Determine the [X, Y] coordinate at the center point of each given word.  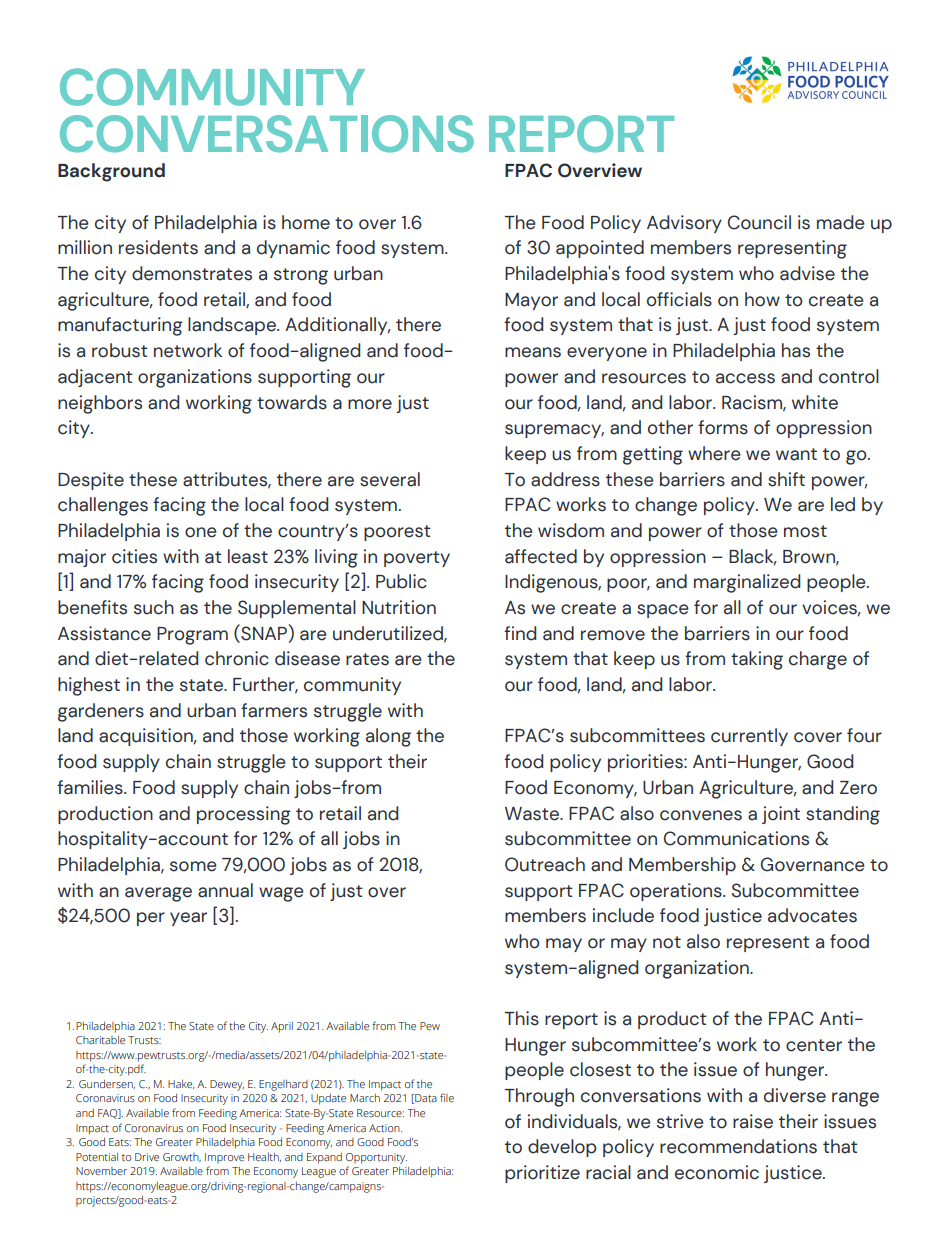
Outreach [545, 864]
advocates [812, 915]
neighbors [100, 404]
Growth [182, 1157]
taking [757, 660]
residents [158, 247]
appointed [600, 249]
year [188, 919]
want [796, 454]
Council [759, 222]
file [447, 1097]
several [390, 479]
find [520, 633]
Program [192, 636]
